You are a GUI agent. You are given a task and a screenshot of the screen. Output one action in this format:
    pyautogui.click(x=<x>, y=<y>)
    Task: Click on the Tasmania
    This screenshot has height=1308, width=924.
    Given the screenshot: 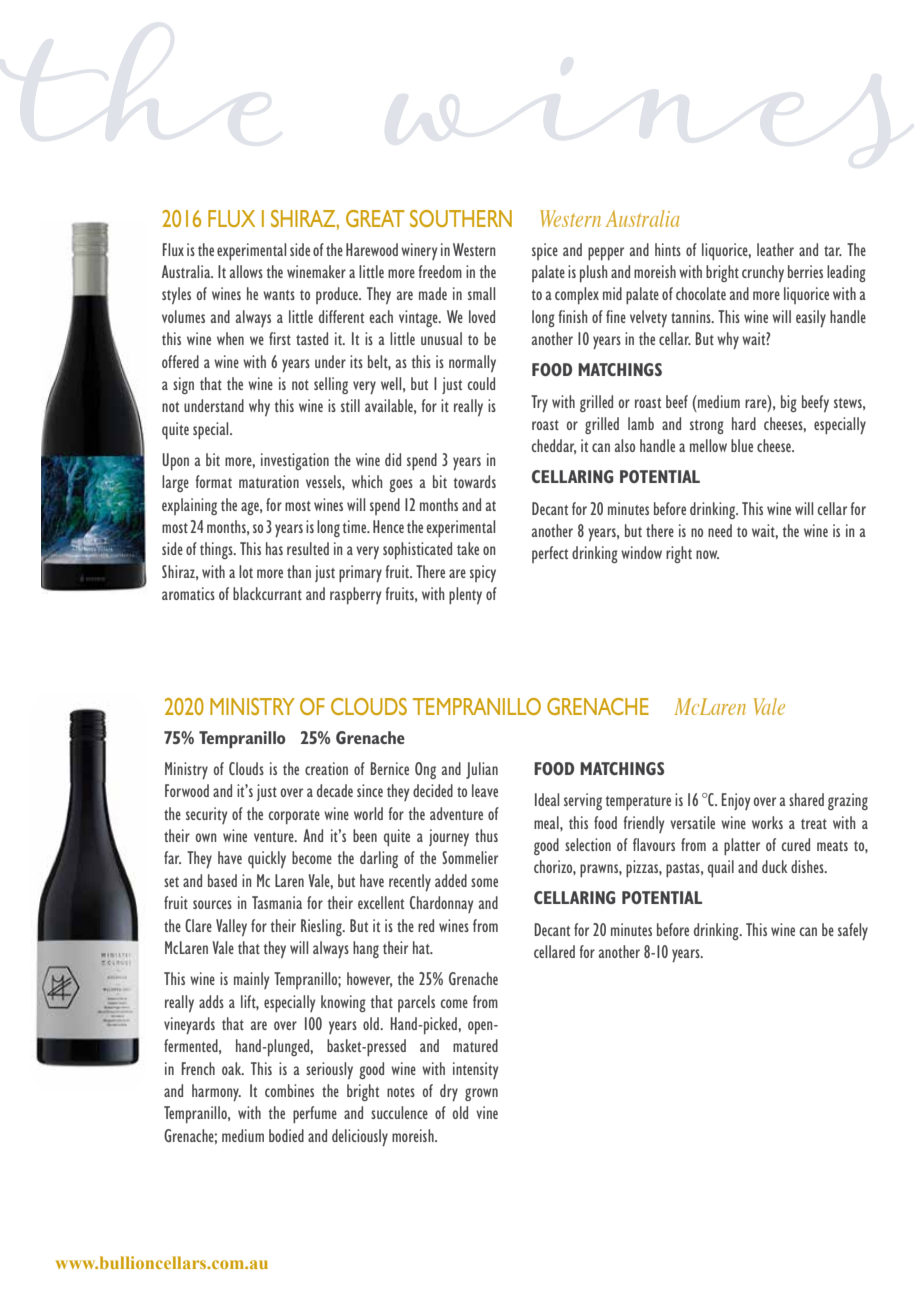 What is the action you would take?
    pyautogui.click(x=277, y=902)
